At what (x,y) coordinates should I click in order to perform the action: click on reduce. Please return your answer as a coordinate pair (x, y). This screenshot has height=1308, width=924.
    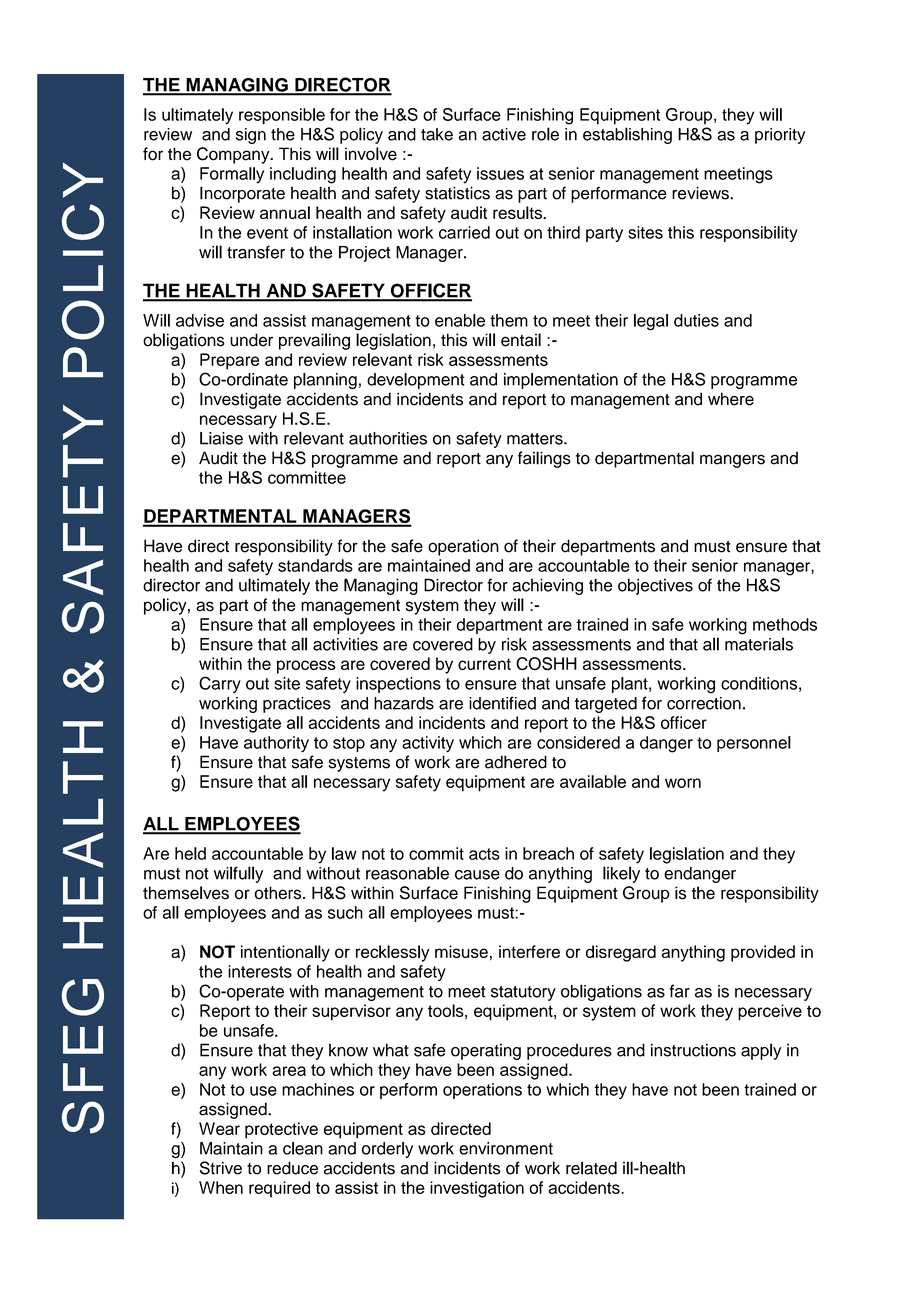
    Looking at the image, I should click on (292, 1168).
